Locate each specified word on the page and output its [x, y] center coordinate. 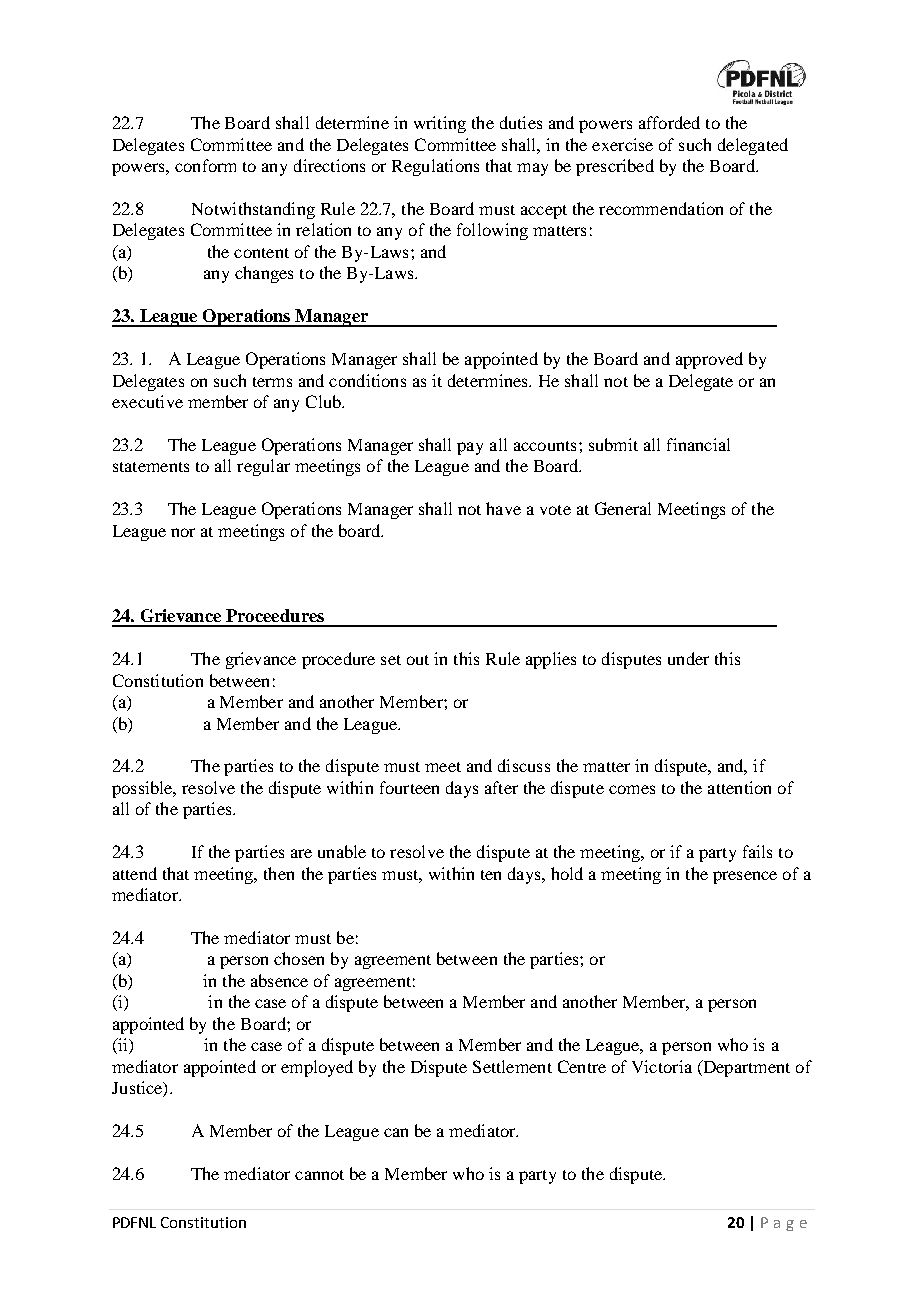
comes [632, 789]
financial [698, 444]
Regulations [435, 167]
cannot [319, 1175]
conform [205, 165]
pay [470, 448]
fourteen [409, 787]
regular [263, 467]
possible [143, 789]
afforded [669, 122]
